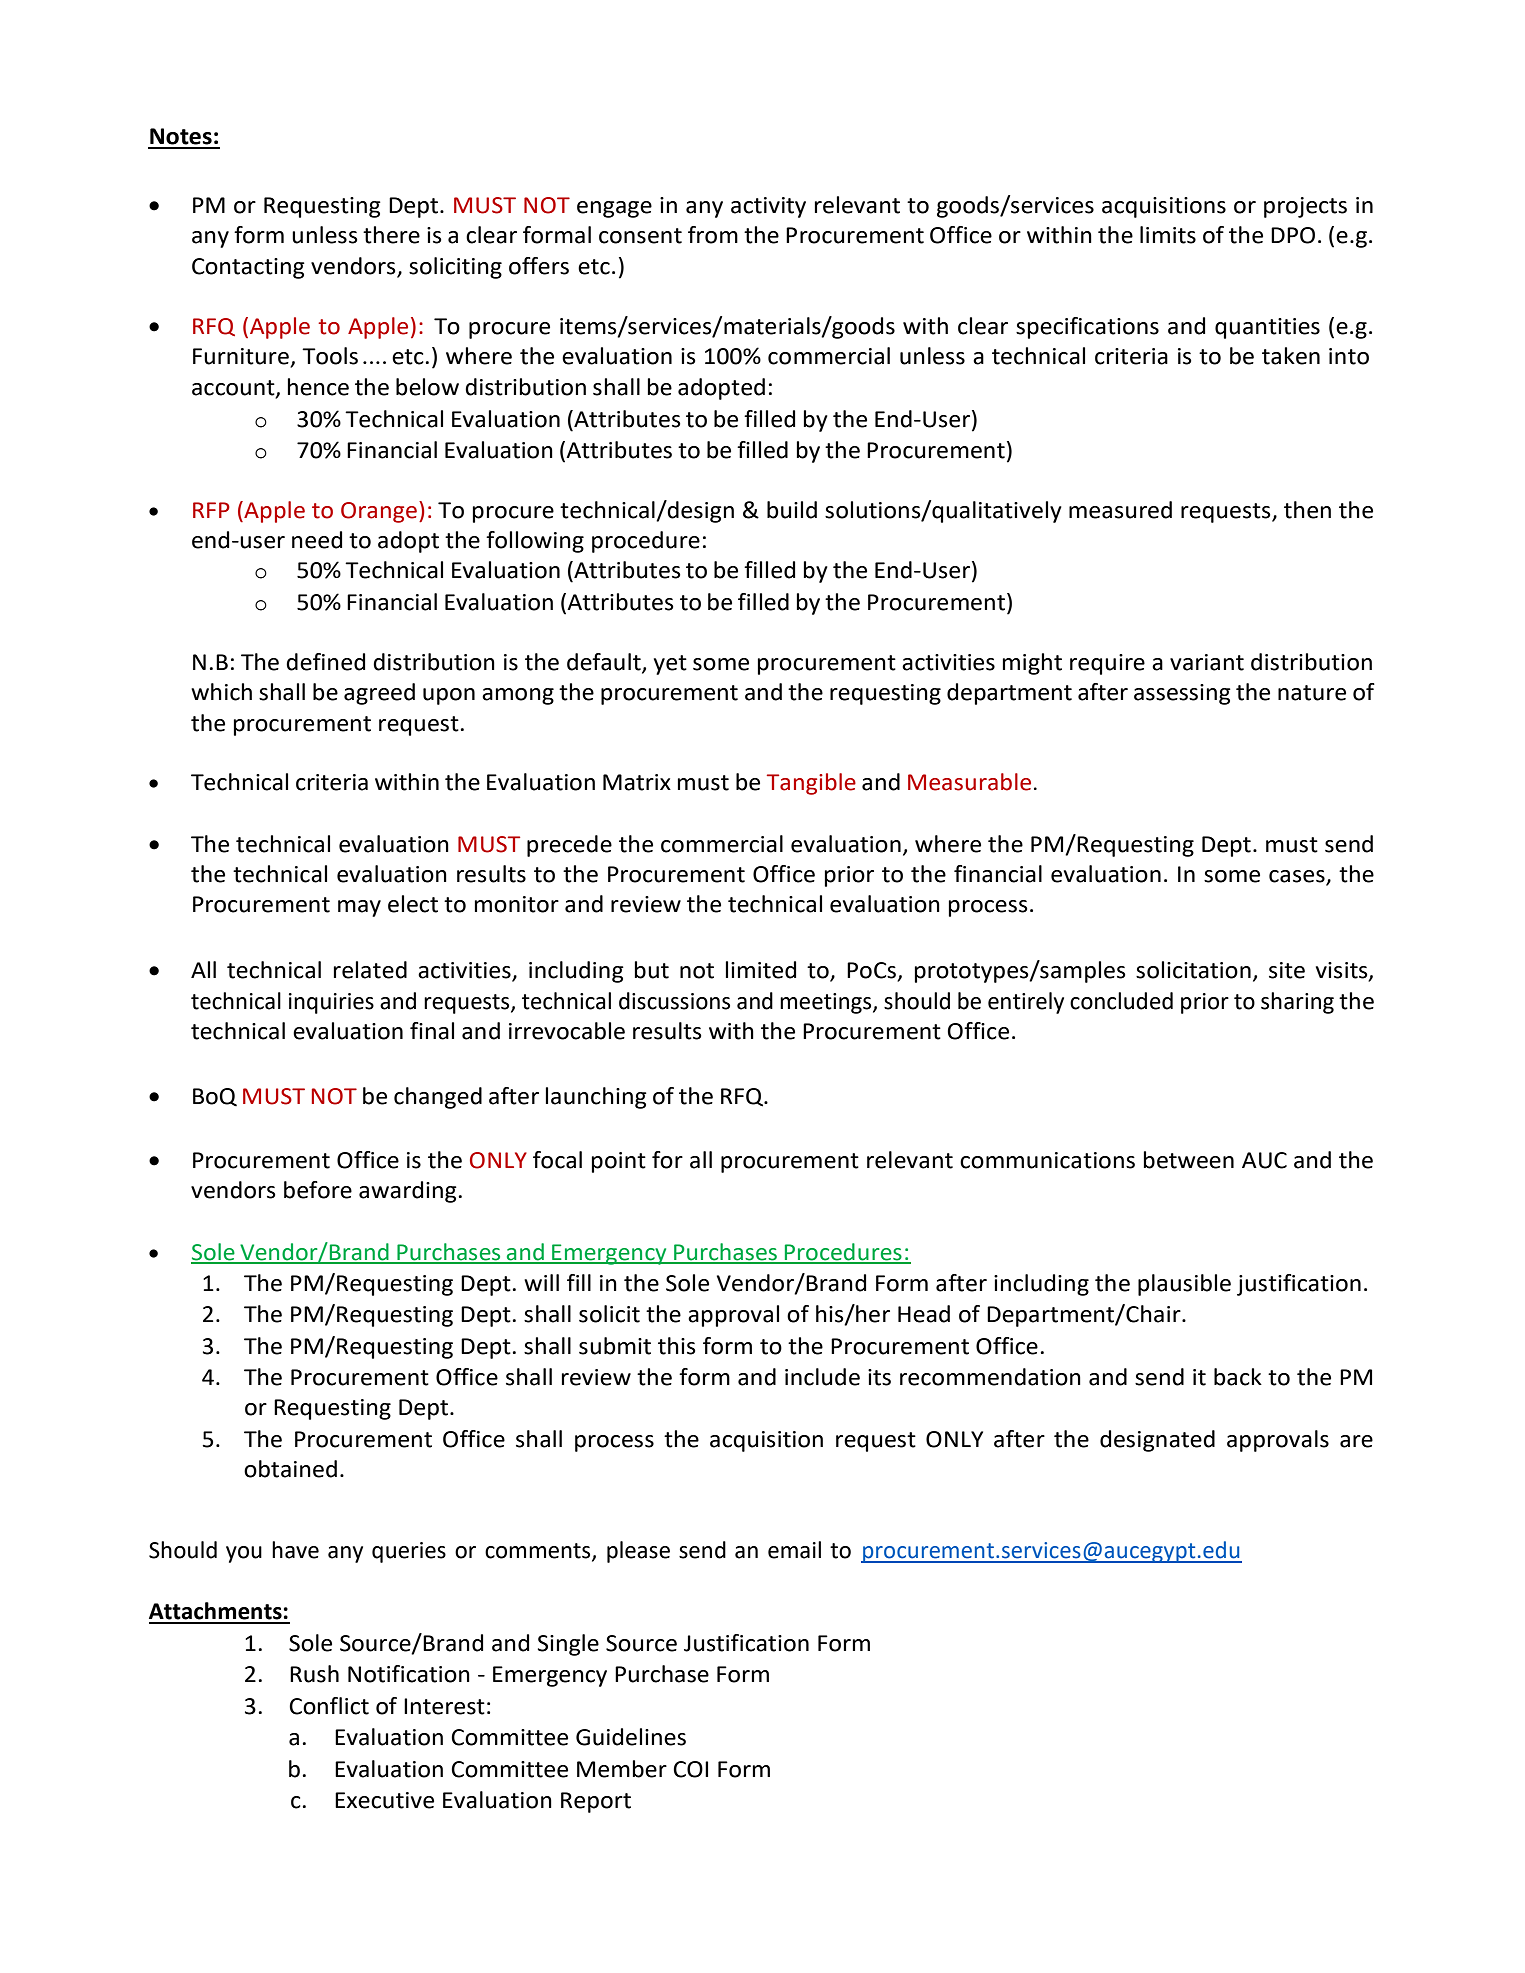 This screenshot has height=1973, width=1525. Describe the element at coordinates (391, 235) in the screenshot. I see `there` at that location.
